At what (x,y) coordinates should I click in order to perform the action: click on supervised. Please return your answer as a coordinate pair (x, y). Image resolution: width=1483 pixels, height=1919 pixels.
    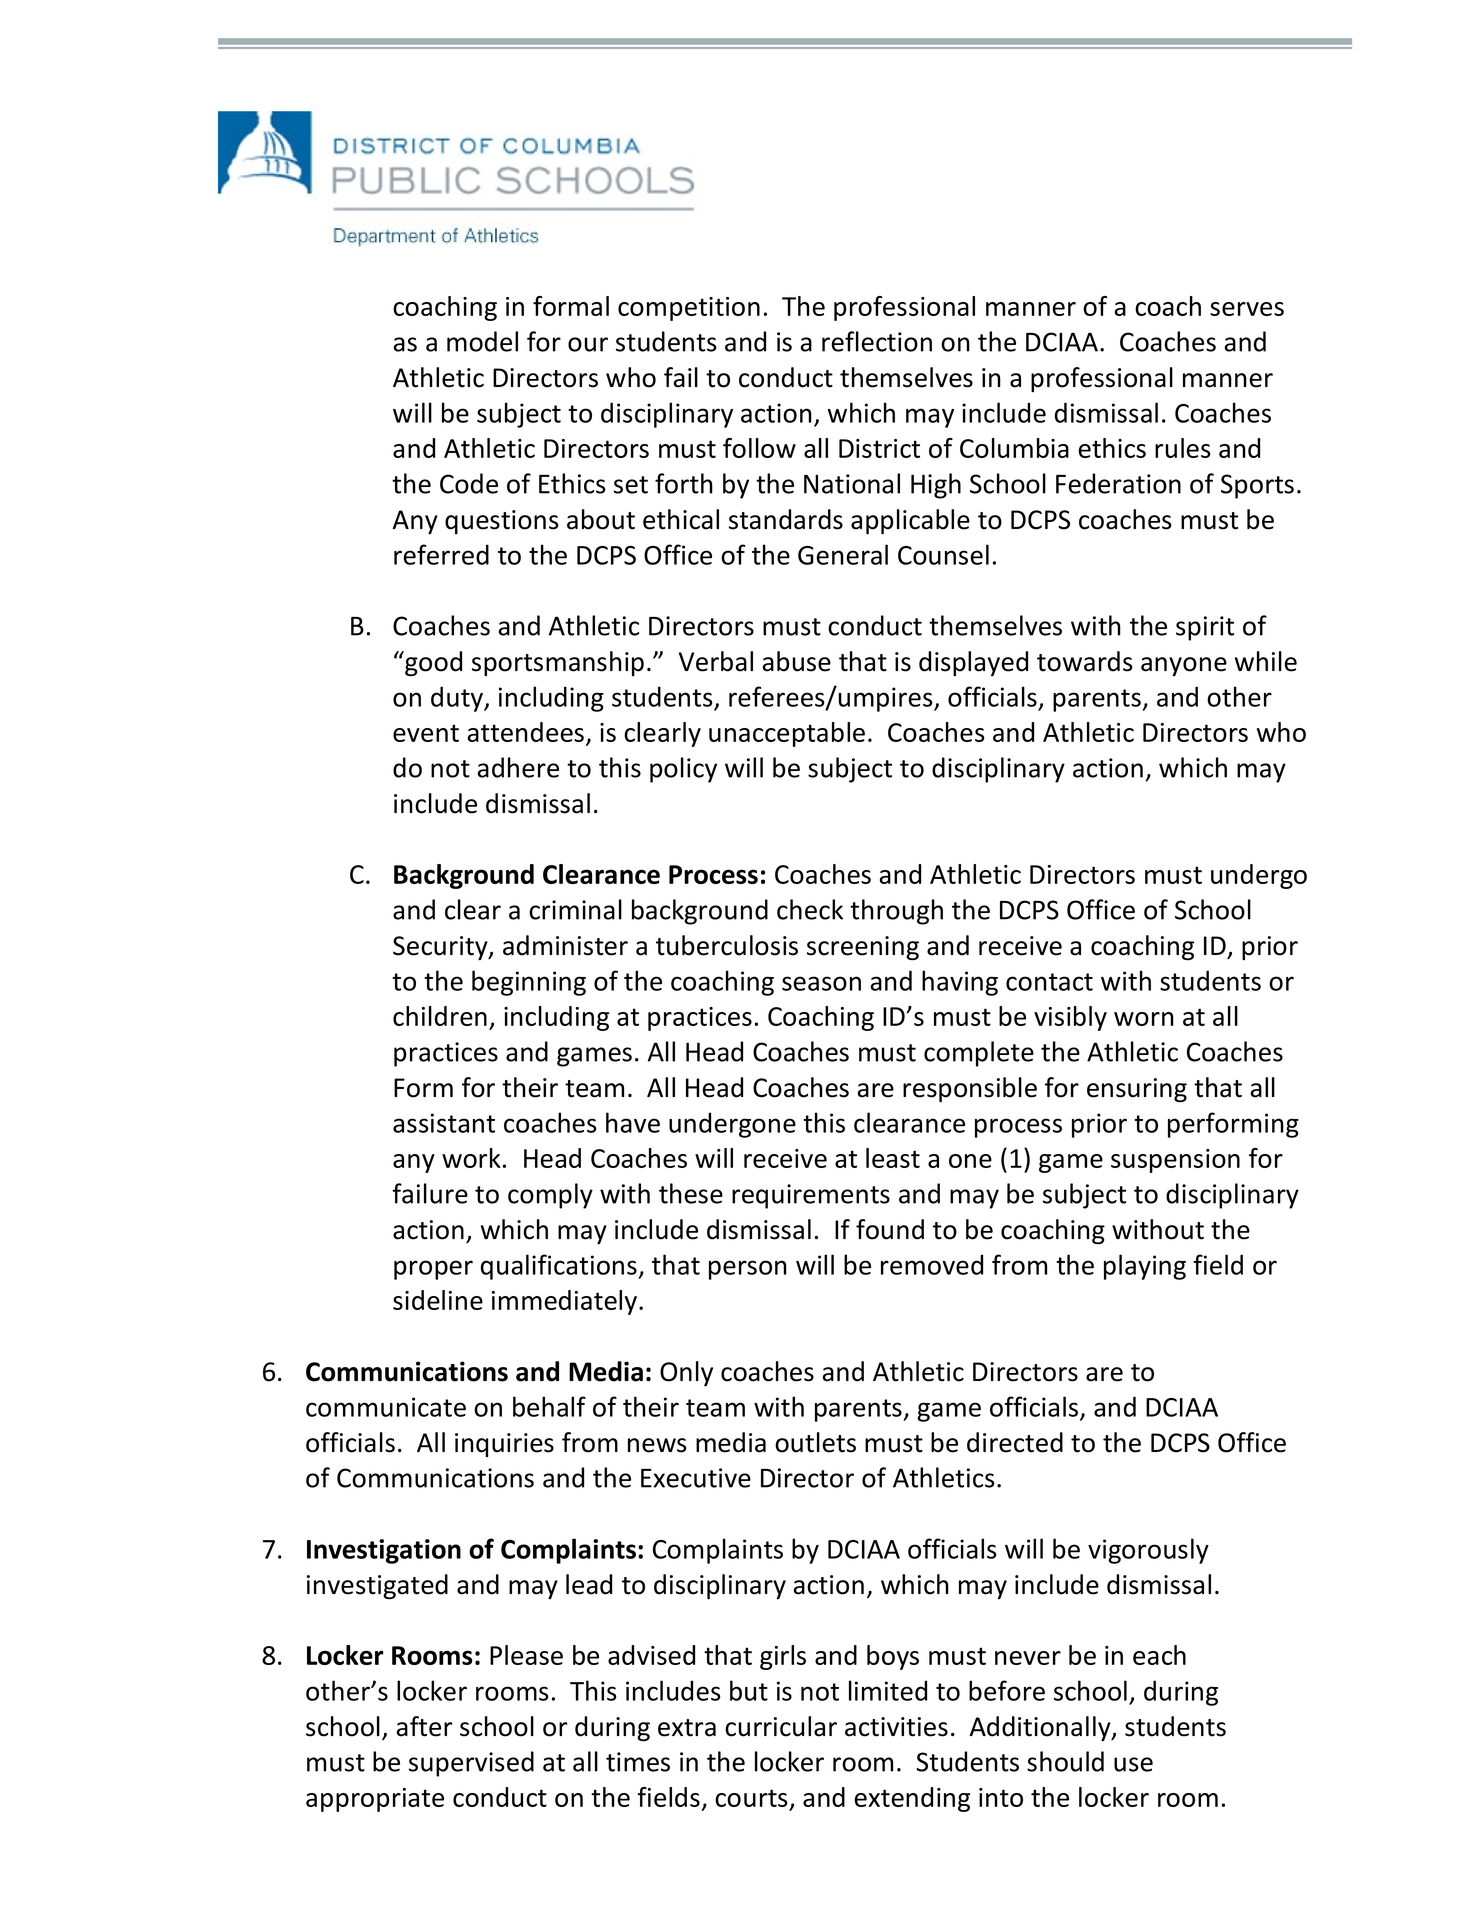
    Looking at the image, I should click on (471, 1764).
